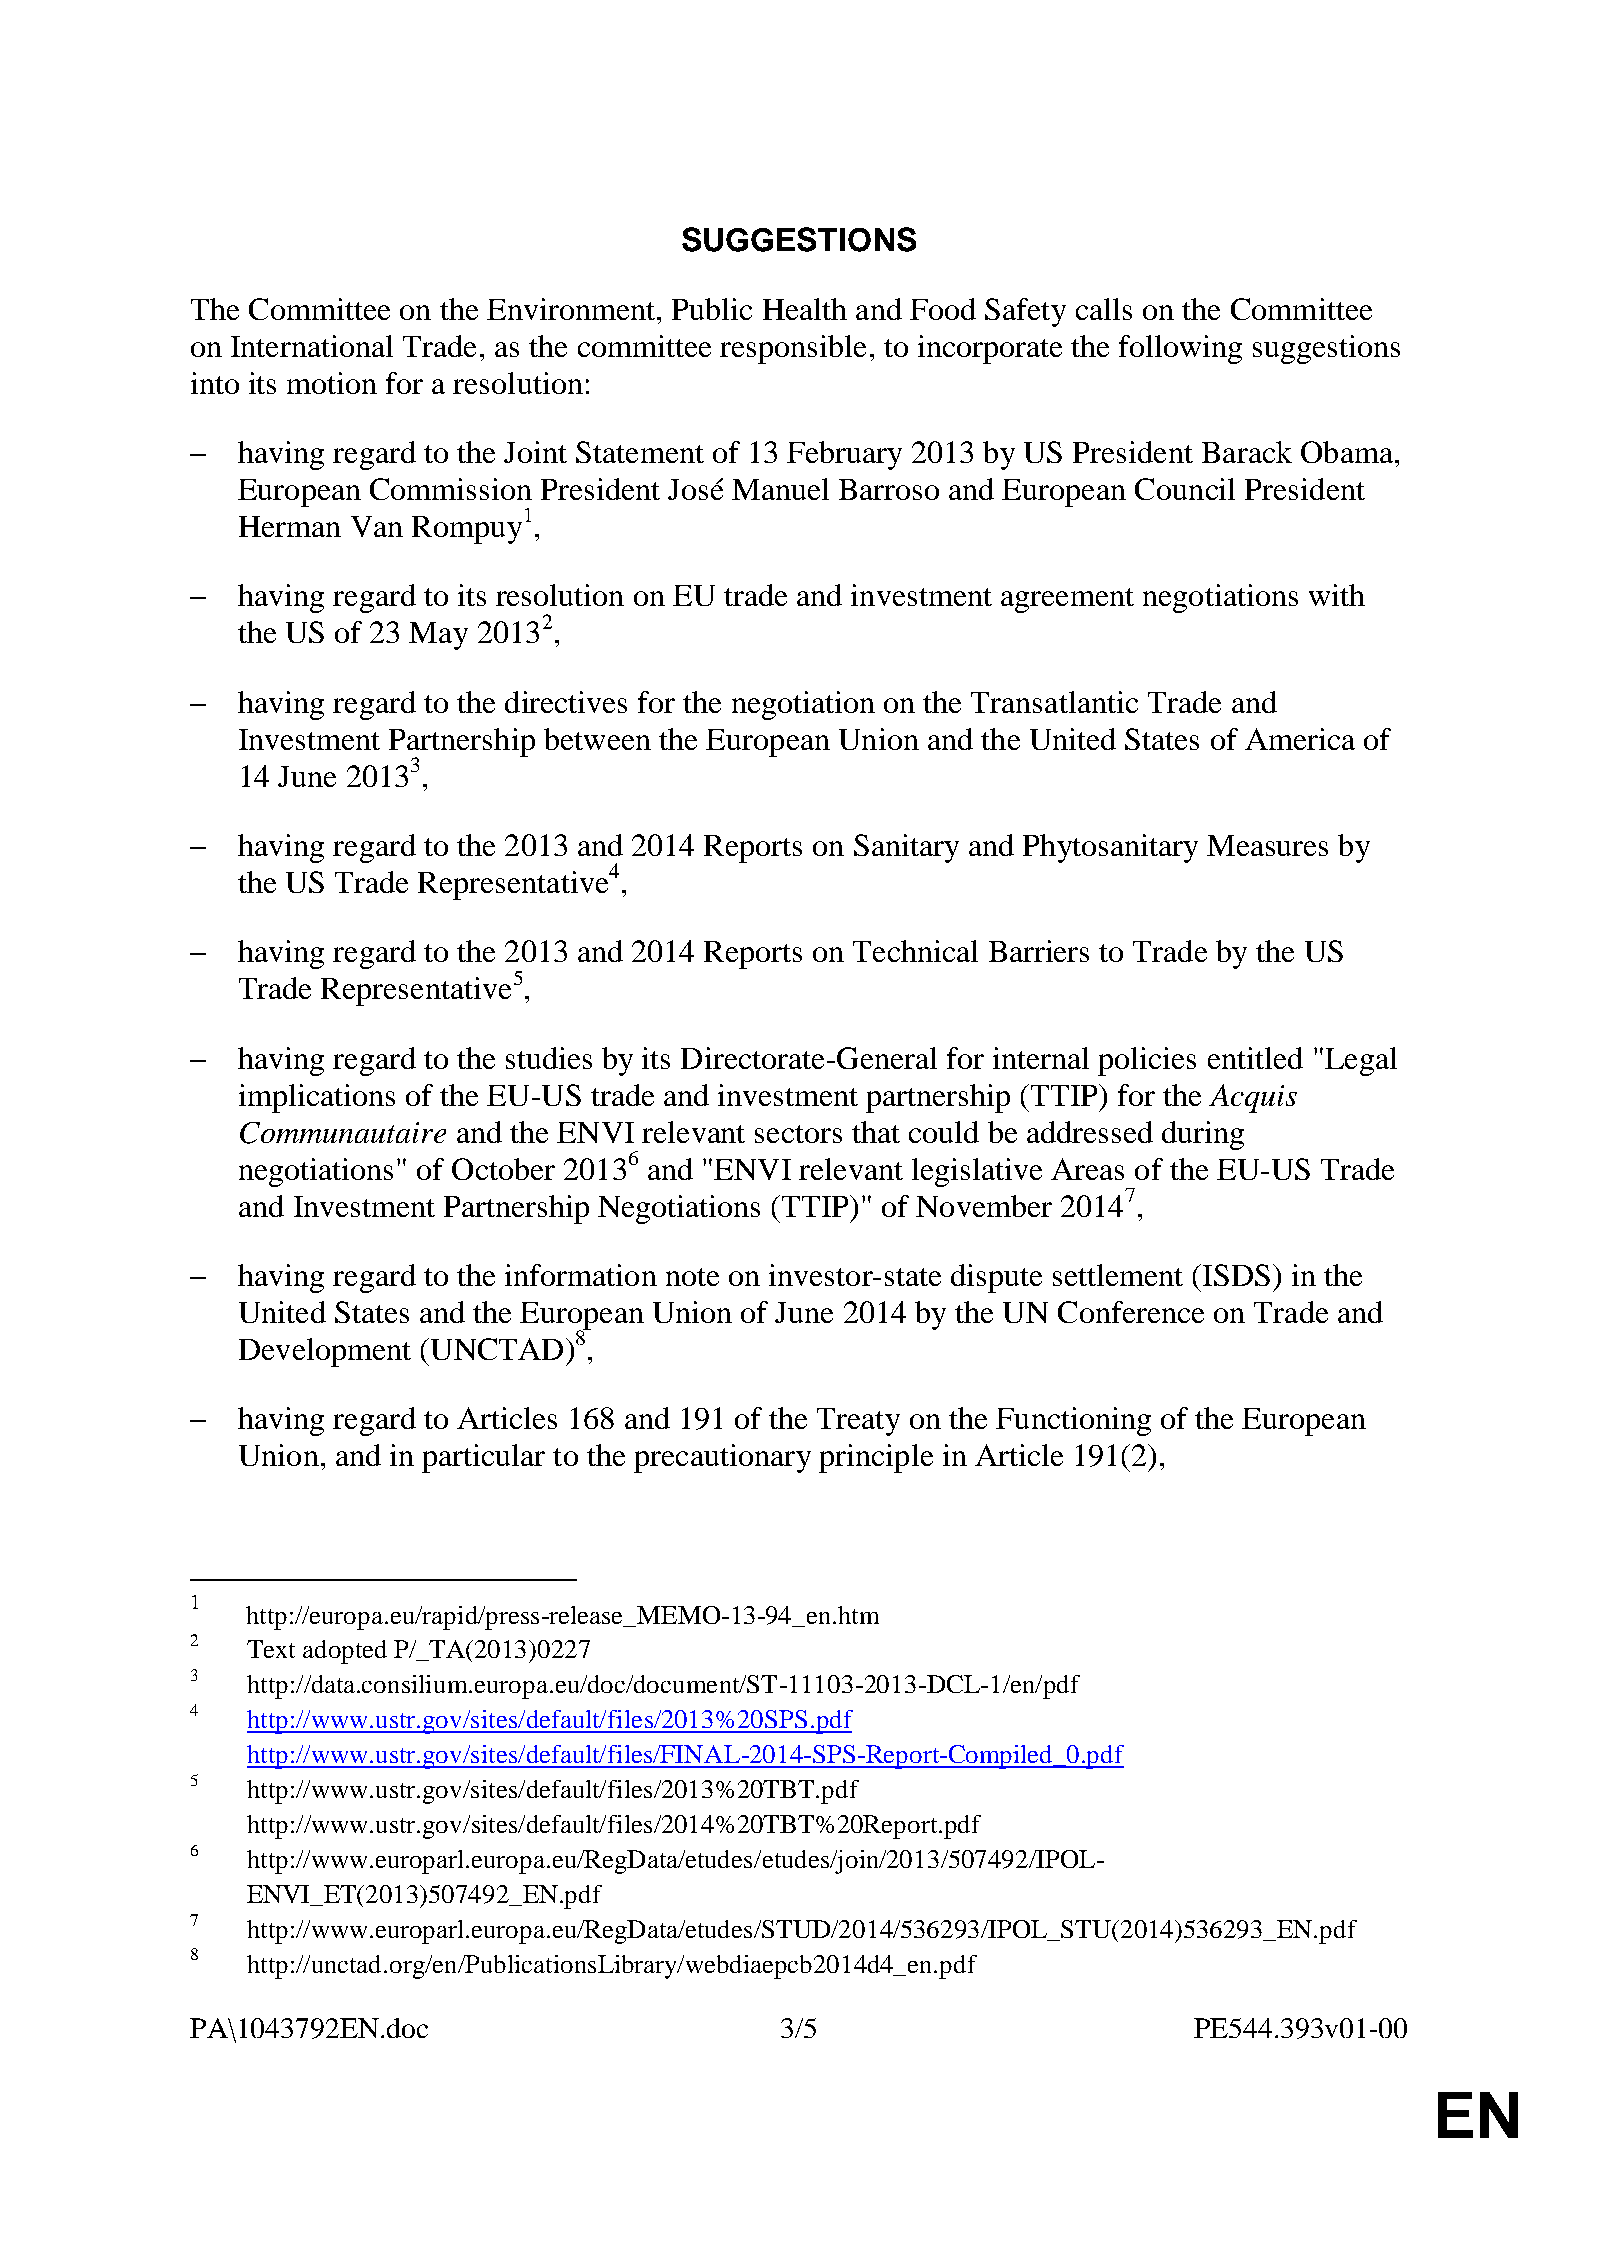 The height and width of the document is (2260, 1598). What do you see at coordinates (1180, 349) in the document?
I see `following` at bounding box center [1180, 349].
